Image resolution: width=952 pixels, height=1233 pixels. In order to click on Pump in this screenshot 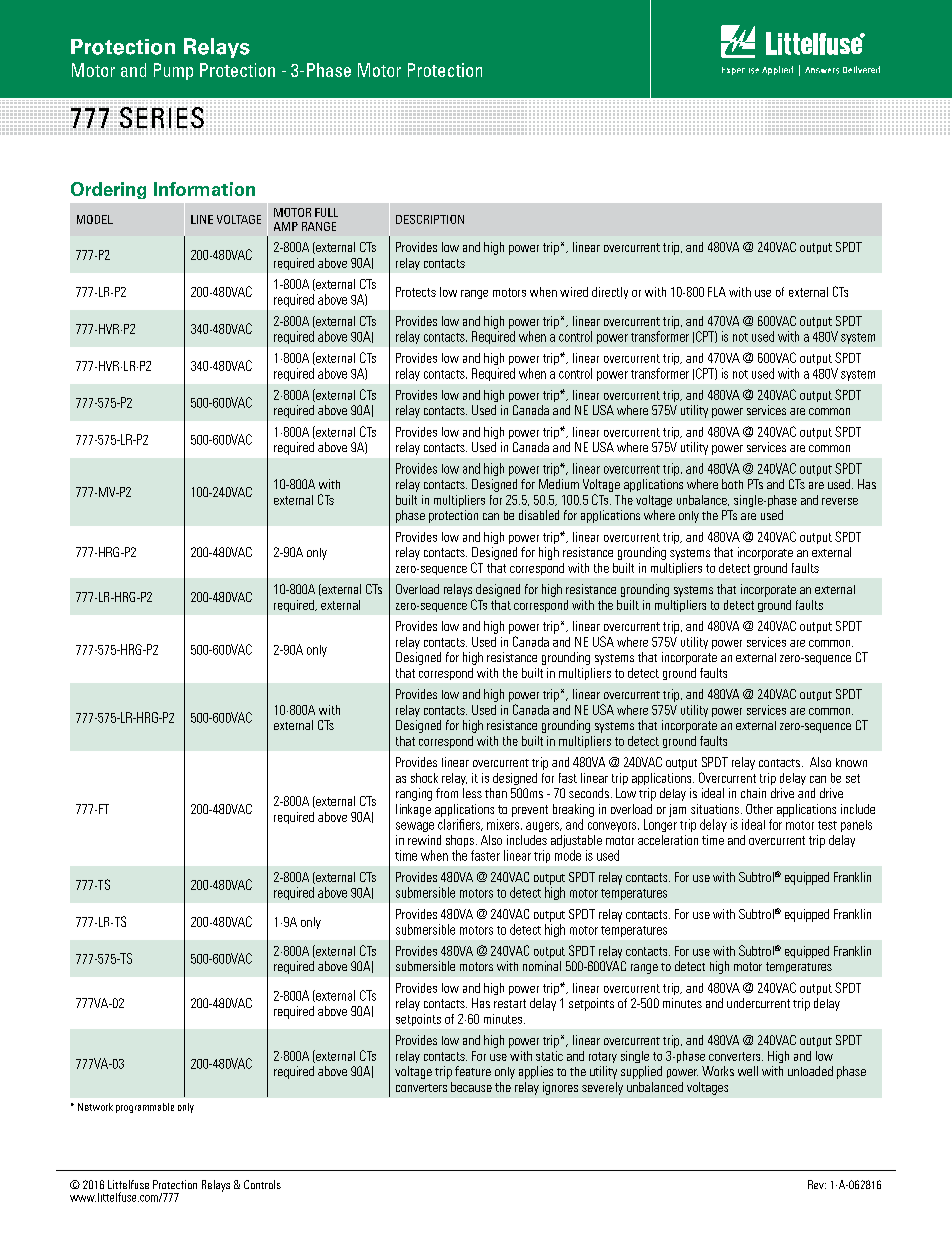, I will do `click(173, 71)`.
